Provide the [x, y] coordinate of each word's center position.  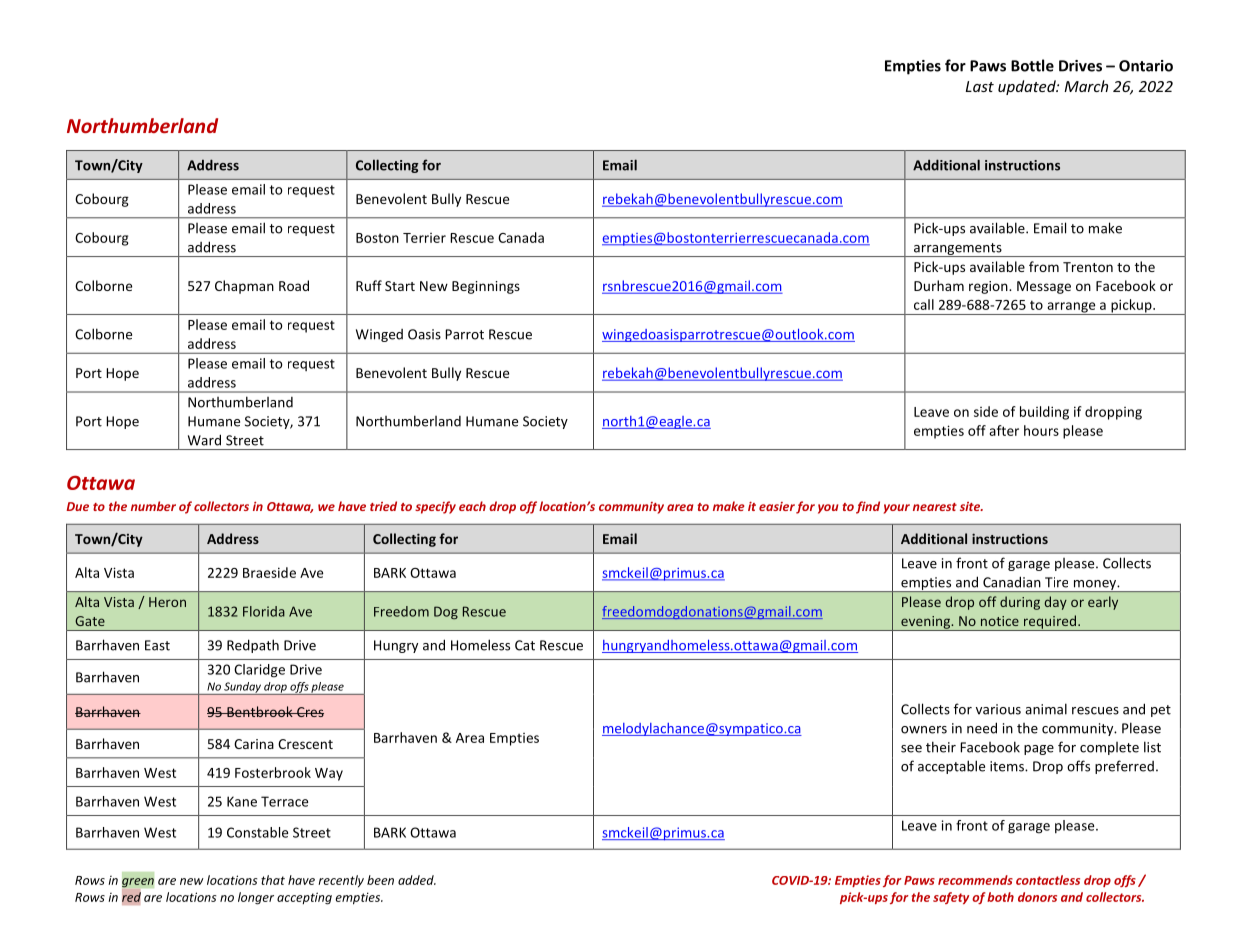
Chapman [244, 287]
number [153, 506]
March [1086, 86]
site [971, 506]
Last [980, 86]
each [472, 506]
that [273, 880]
